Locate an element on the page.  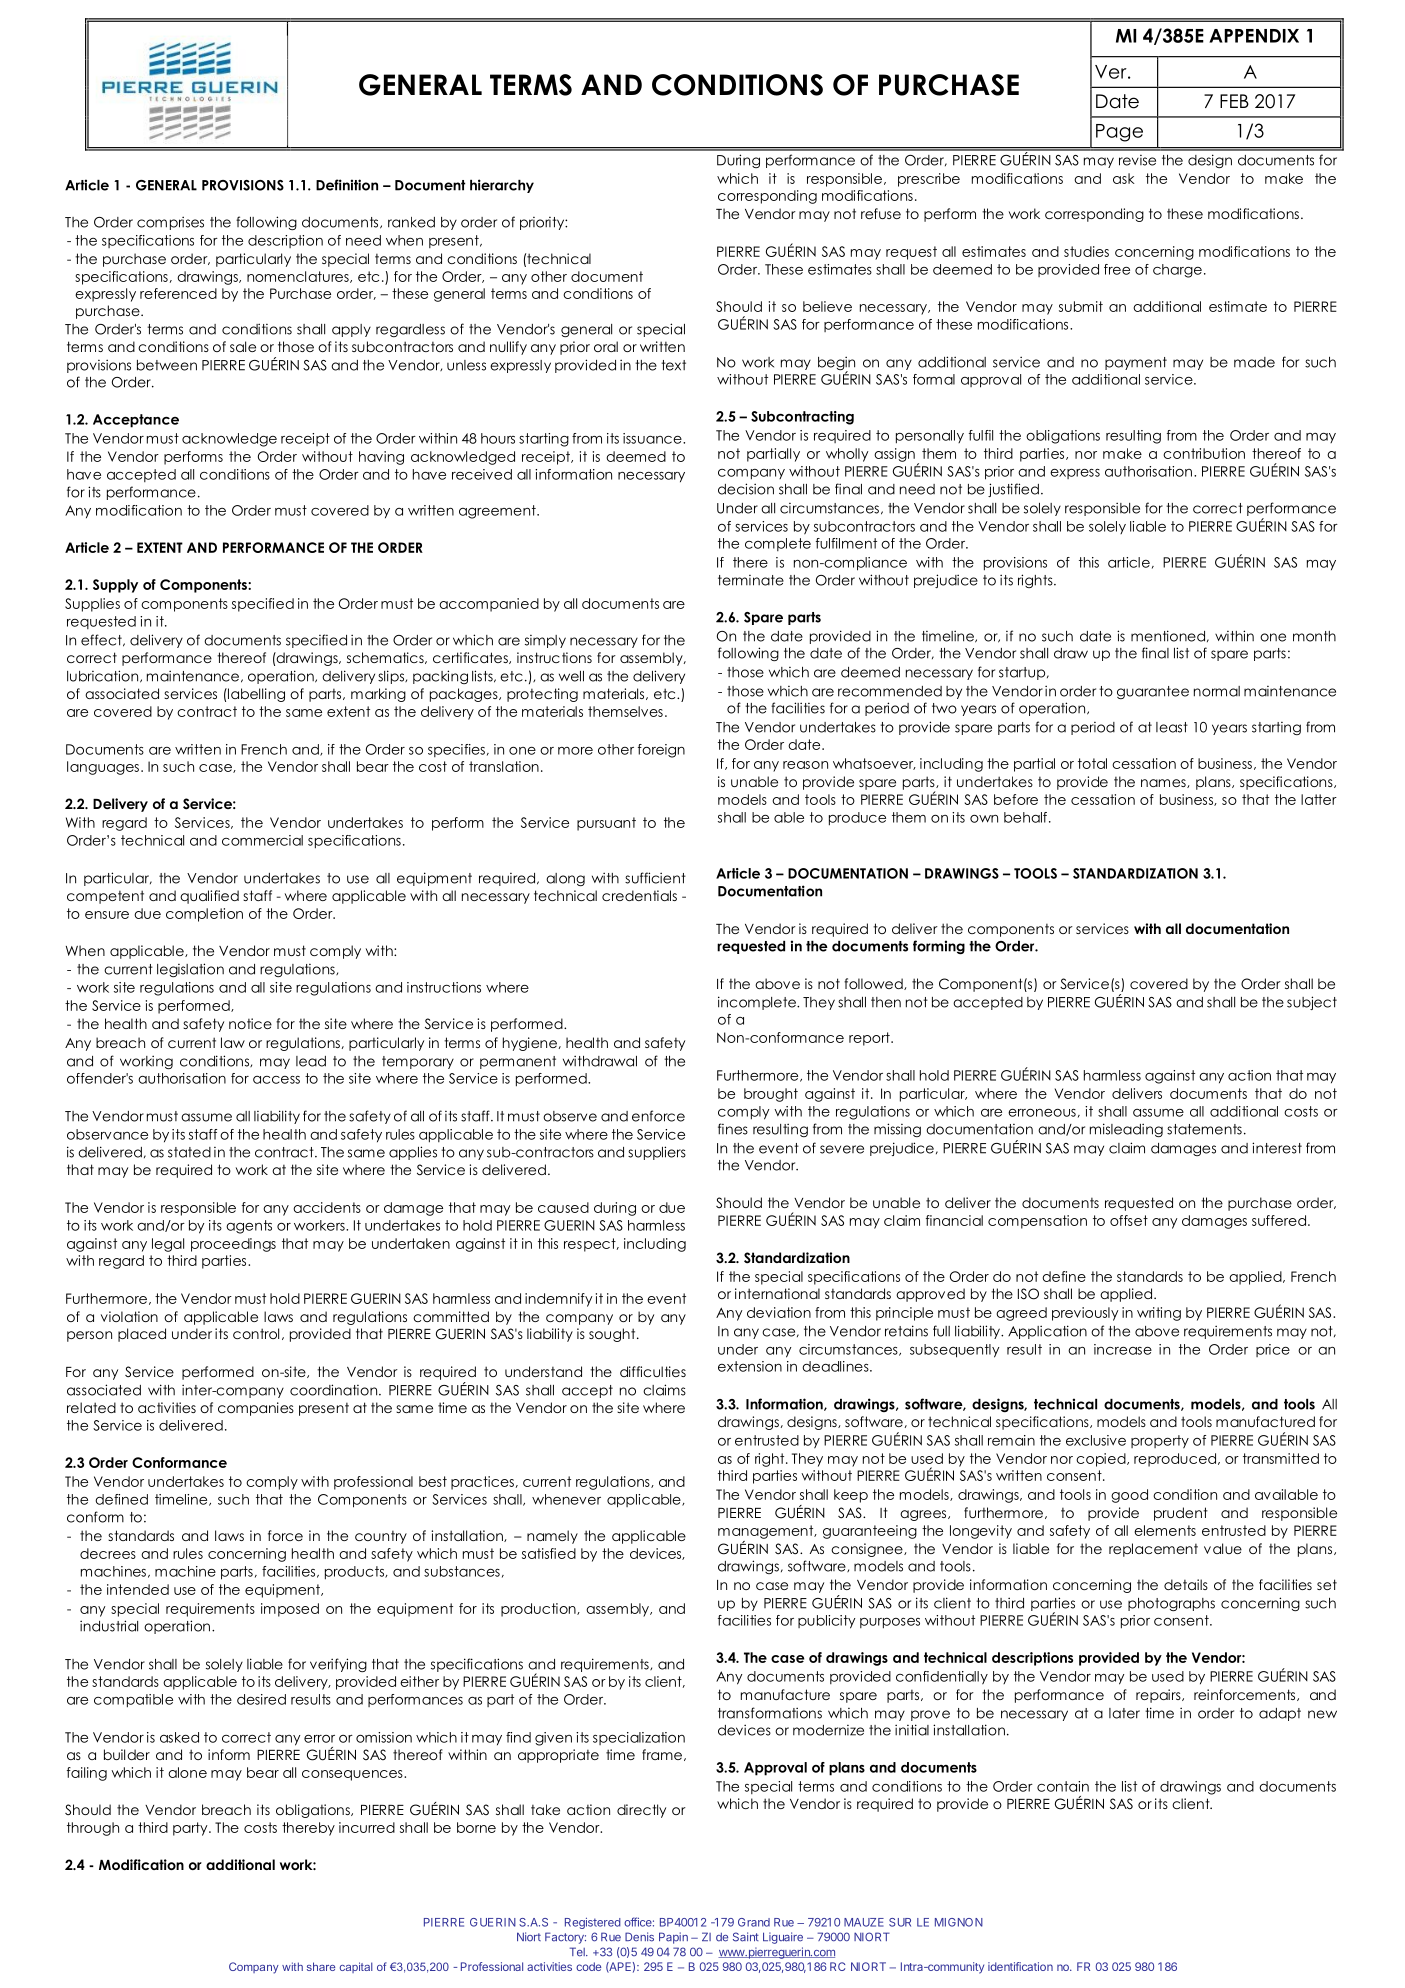
Grand is located at coordinates (754, 1922).
